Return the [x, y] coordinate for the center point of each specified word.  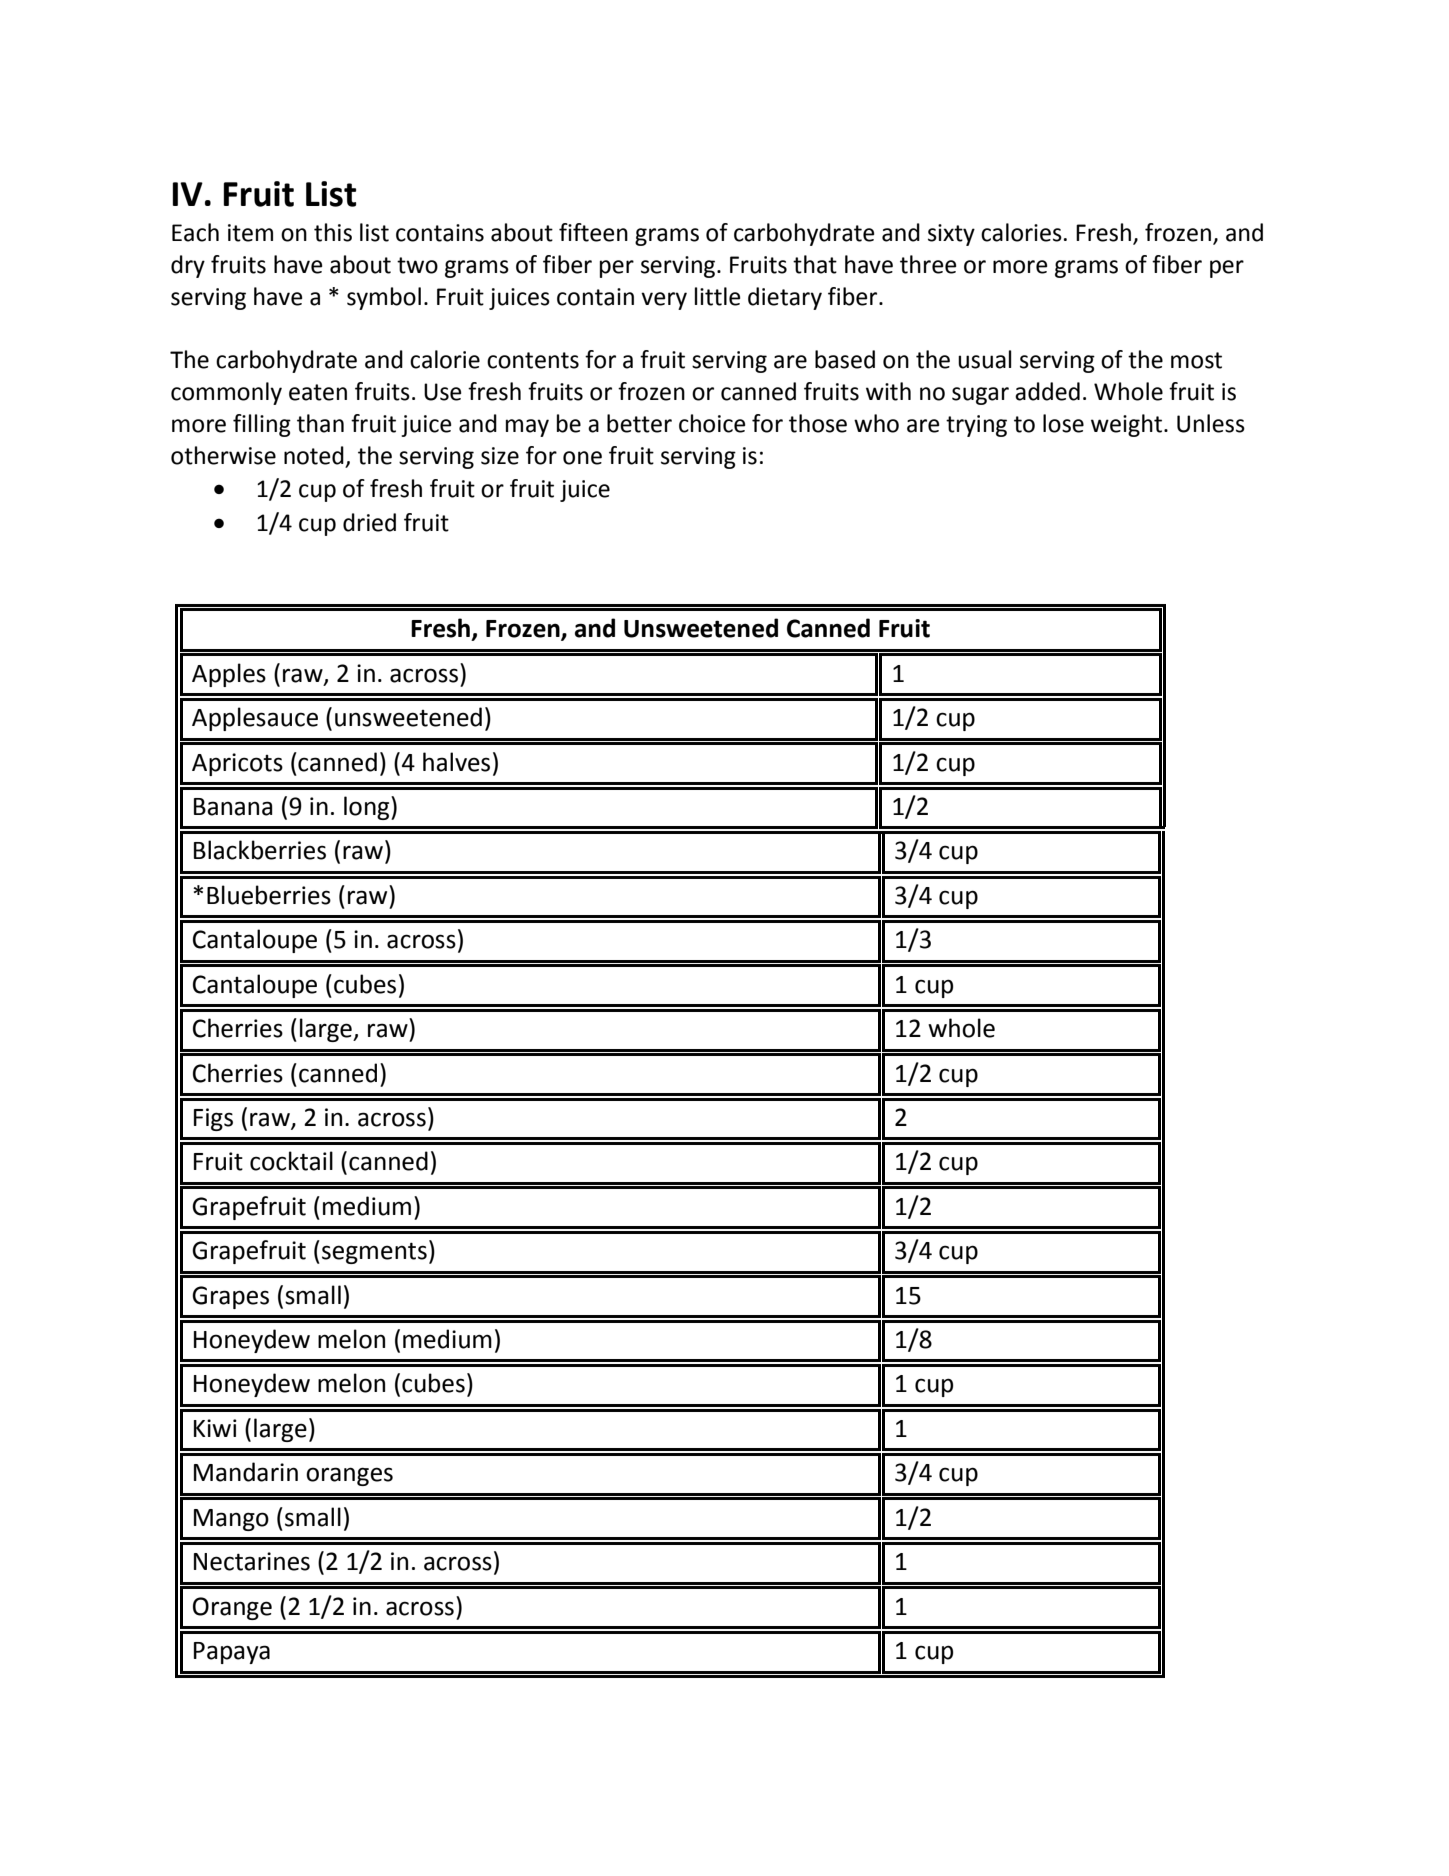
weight [1126, 425]
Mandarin [246, 1472]
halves [456, 762]
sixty [951, 235]
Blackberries [260, 850]
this [333, 232]
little [717, 296]
